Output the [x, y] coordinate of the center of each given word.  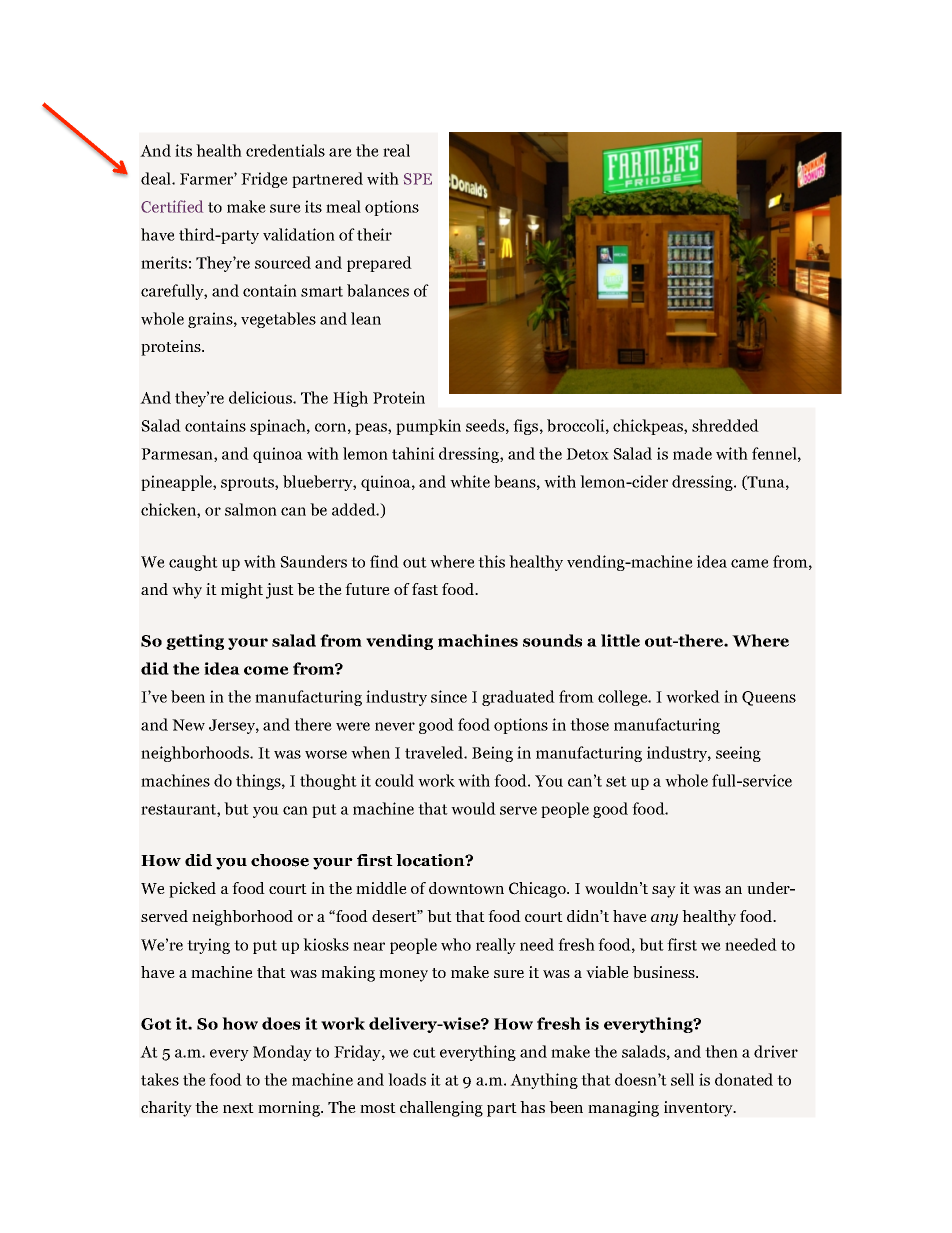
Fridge [264, 180]
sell [682, 1079]
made [692, 453]
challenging [441, 1109]
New [188, 725]
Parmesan [178, 455]
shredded [725, 425]
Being [492, 754]
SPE [418, 179]
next [238, 1108]
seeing [738, 754]
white [470, 481]
